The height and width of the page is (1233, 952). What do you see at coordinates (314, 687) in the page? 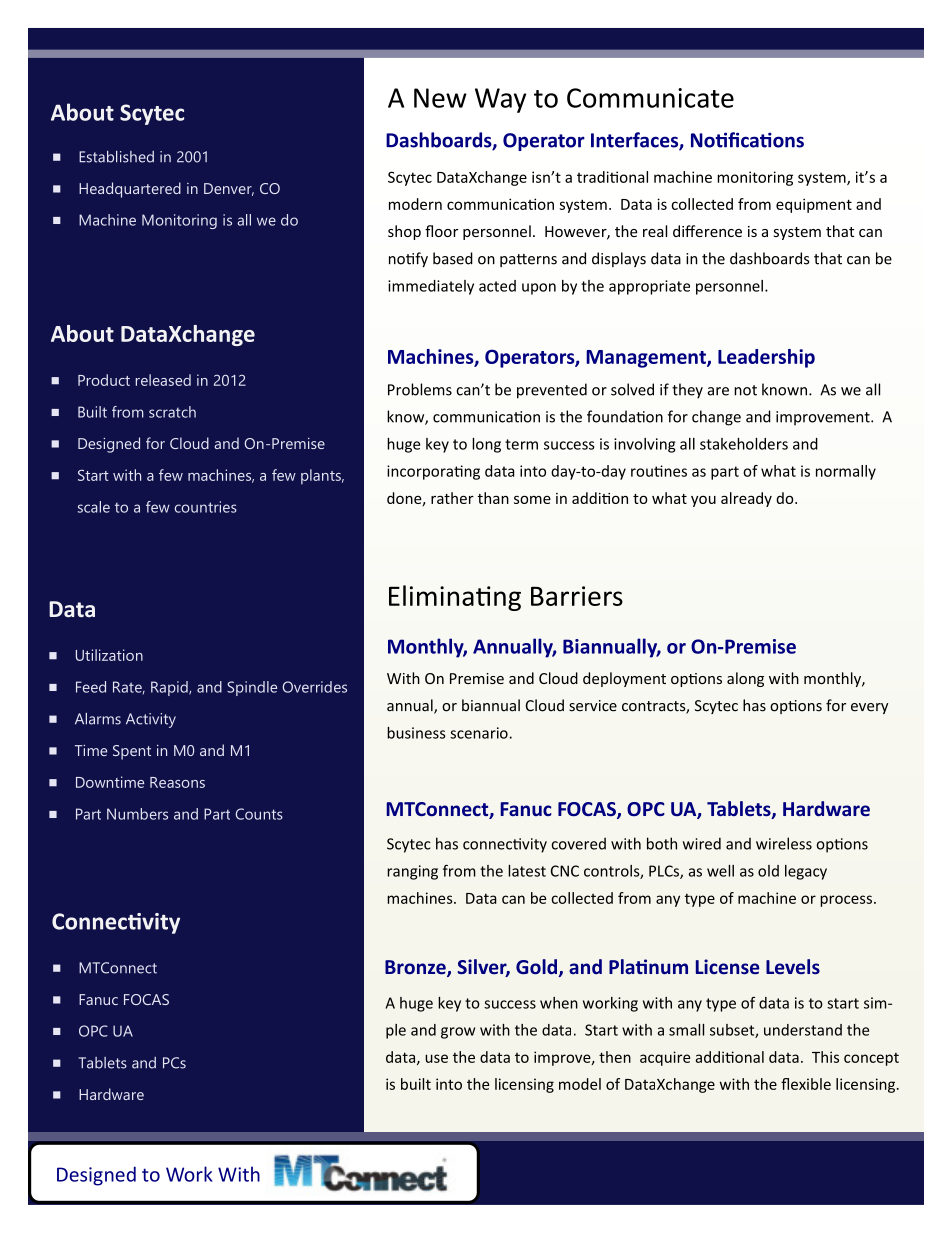
I see `Overrides` at bounding box center [314, 687].
